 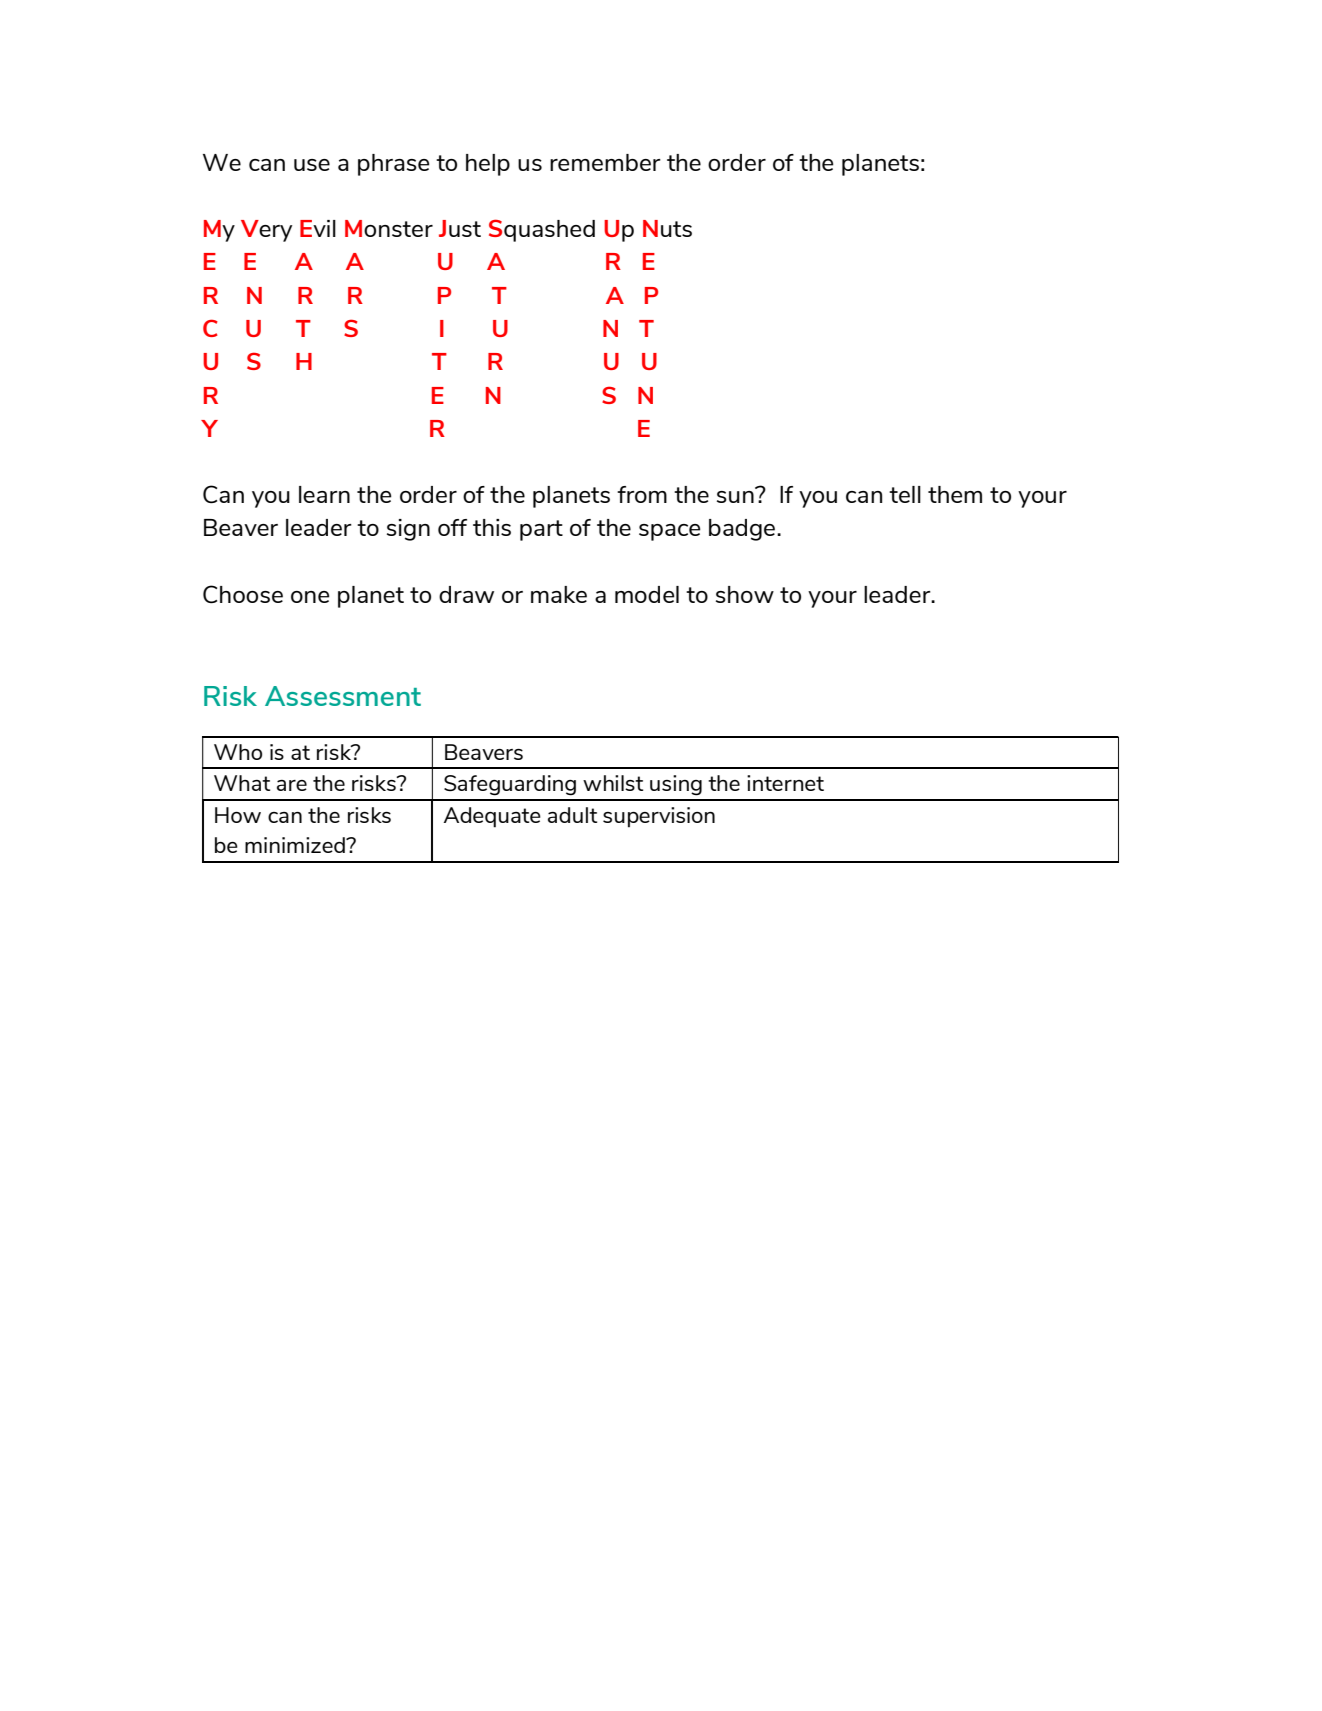 I want to click on internet, so click(x=785, y=783).
